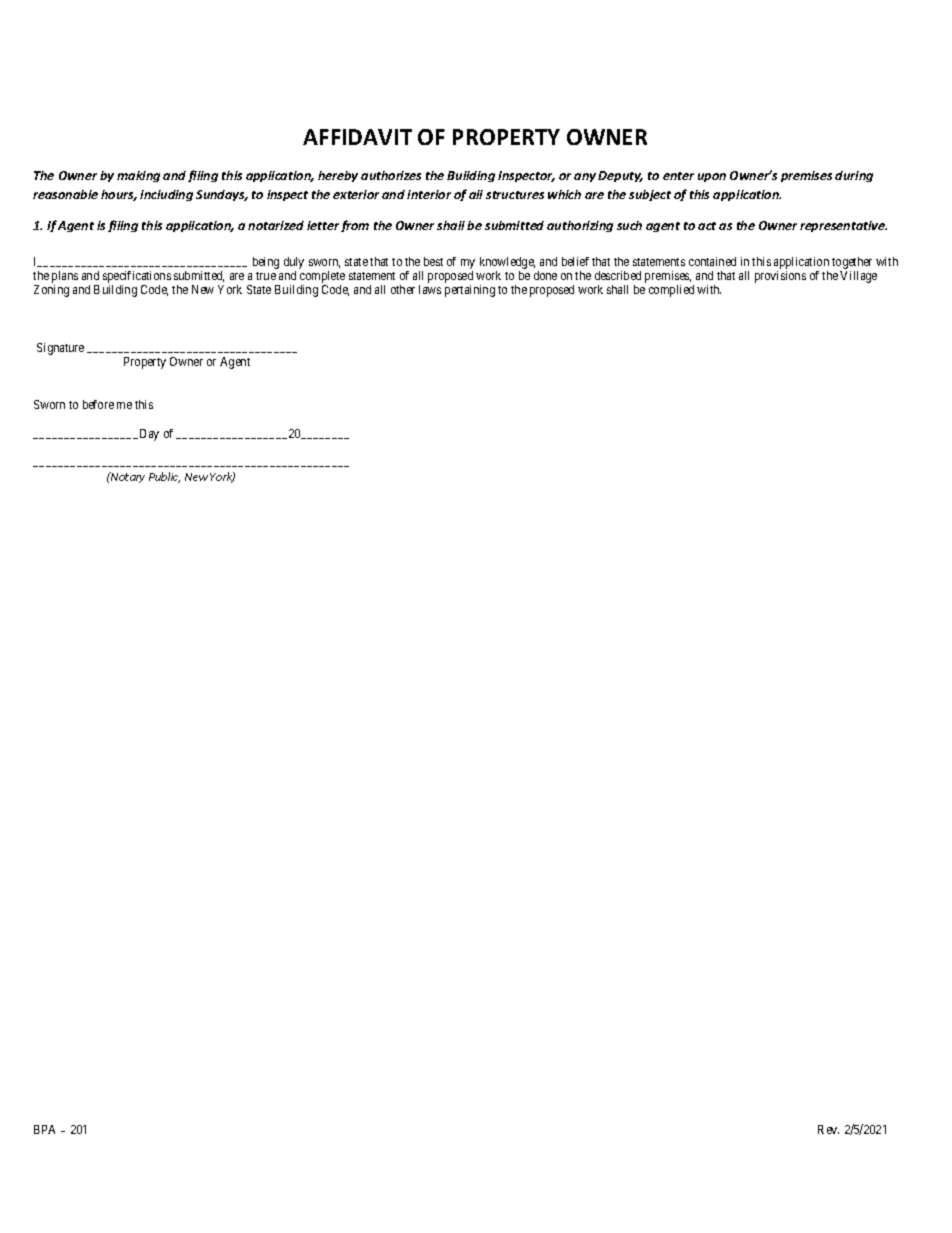 Image resolution: width=952 pixels, height=1233 pixels. Describe the element at coordinates (780, 277) in the screenshot. I see `provisions` at that location.
